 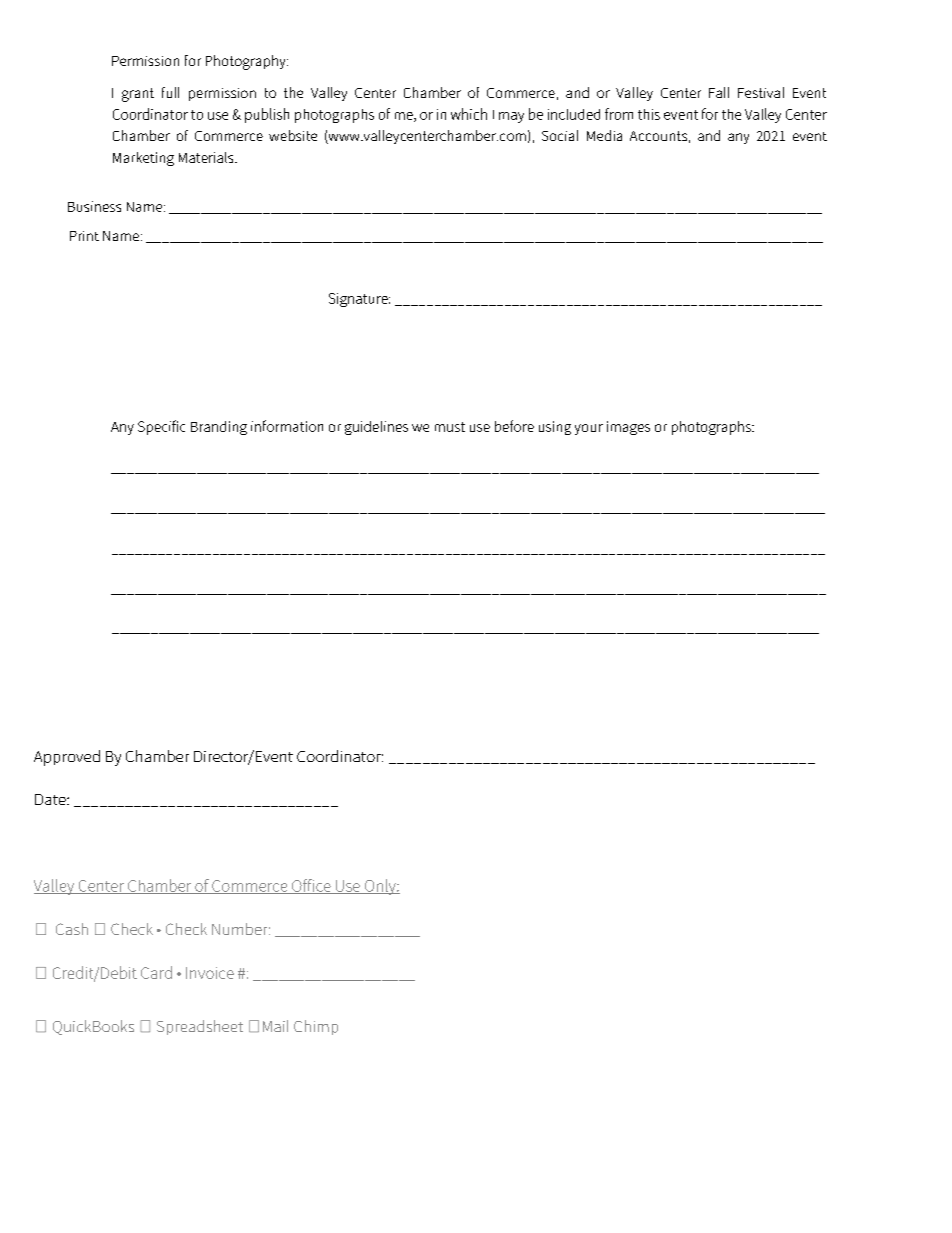 I want to click on Chimp, so click(x=316, y=1027).
